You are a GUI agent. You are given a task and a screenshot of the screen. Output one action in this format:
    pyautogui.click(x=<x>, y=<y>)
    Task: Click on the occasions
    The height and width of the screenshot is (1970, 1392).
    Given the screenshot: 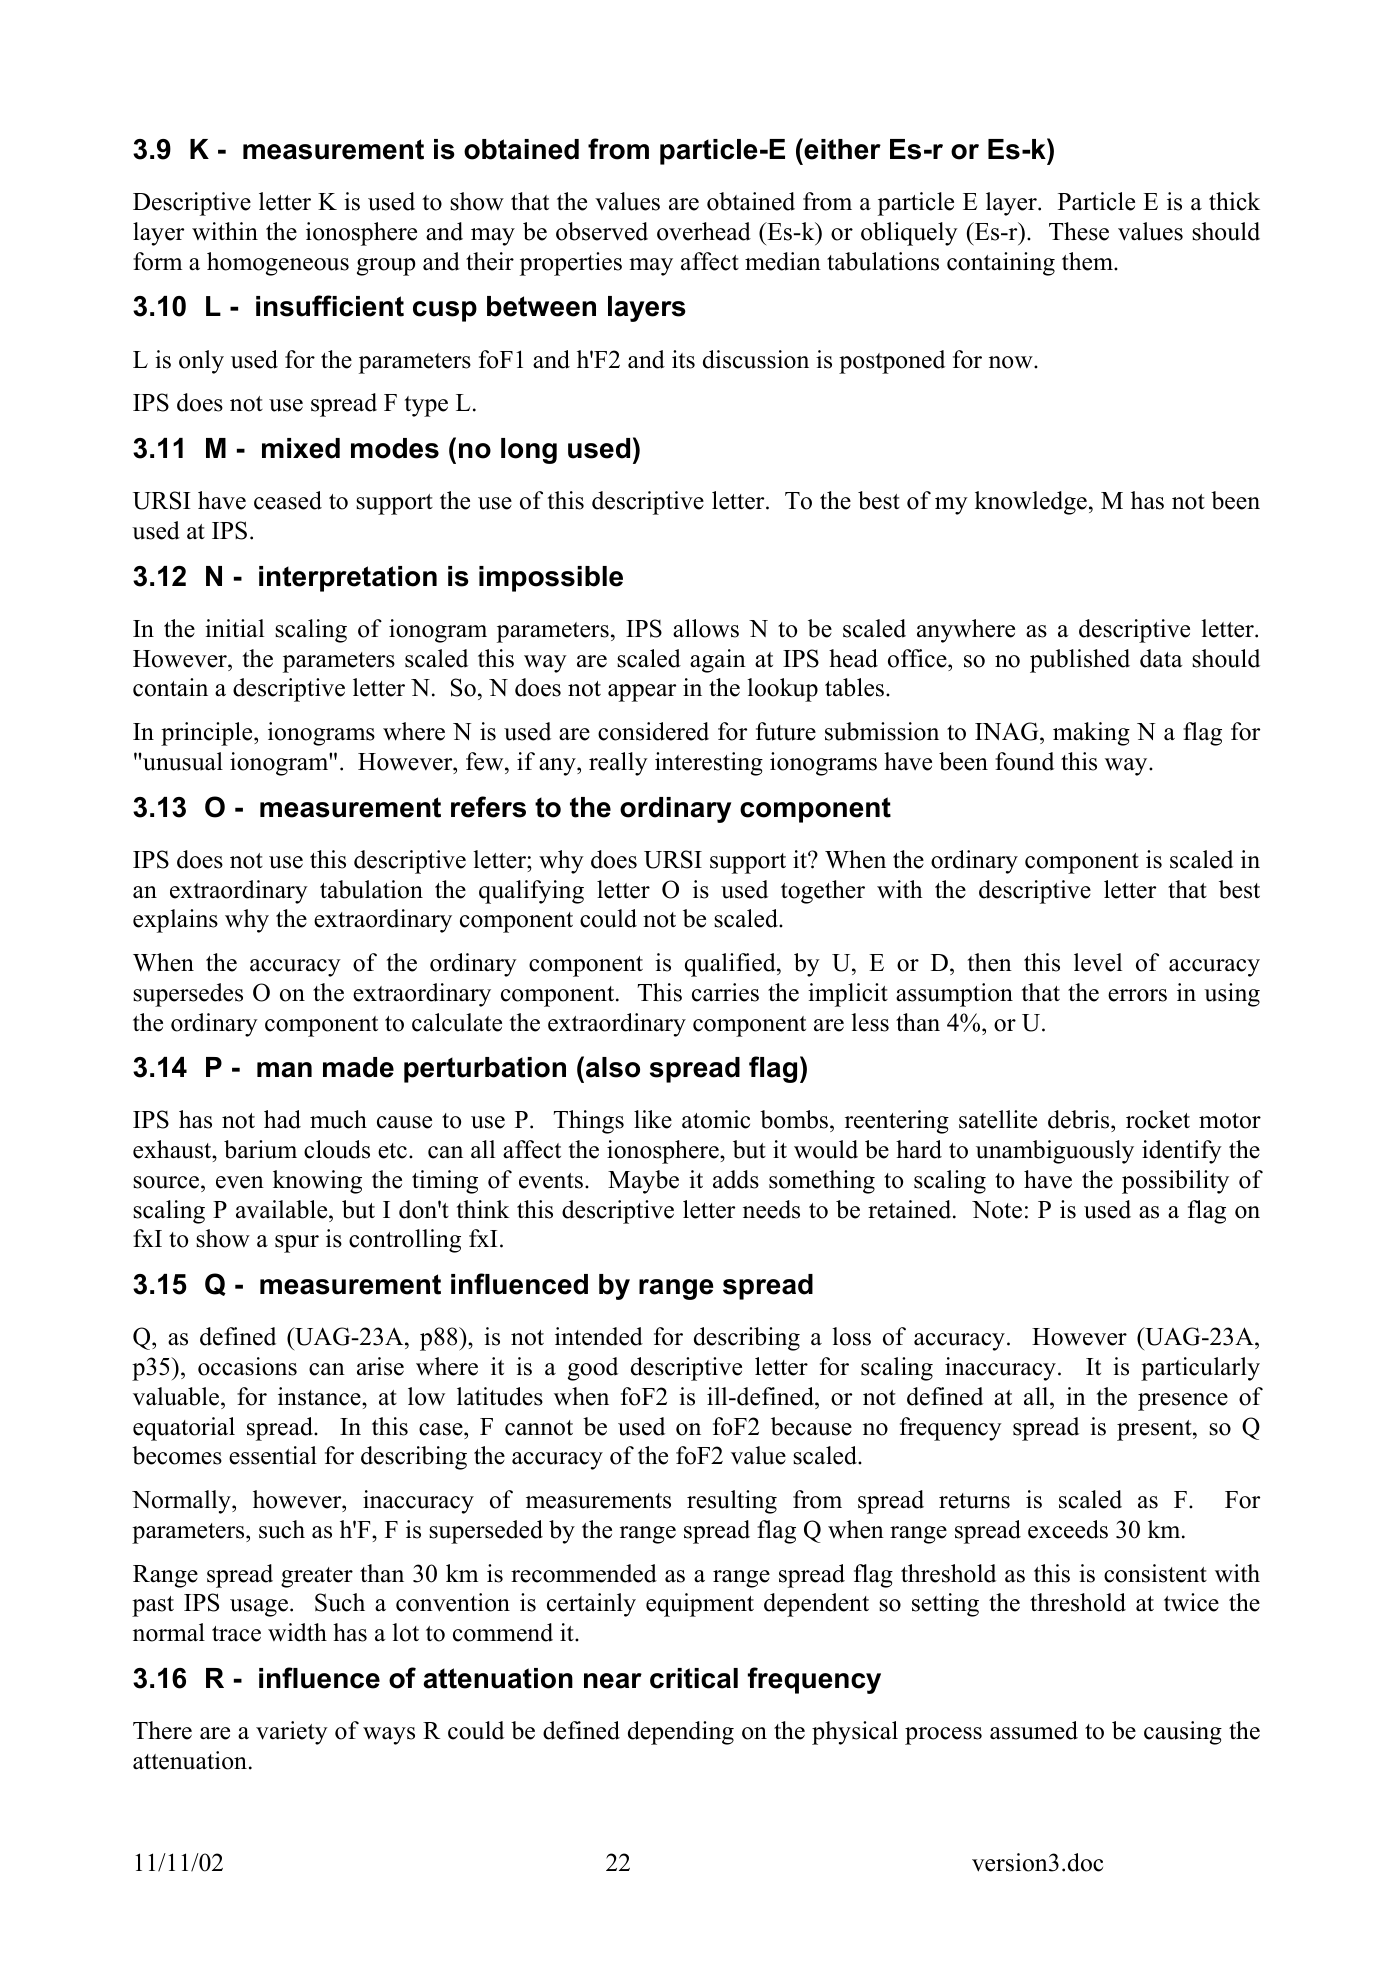 What is the action you would take?
    pyautogui.click(x=247, y=1366)
